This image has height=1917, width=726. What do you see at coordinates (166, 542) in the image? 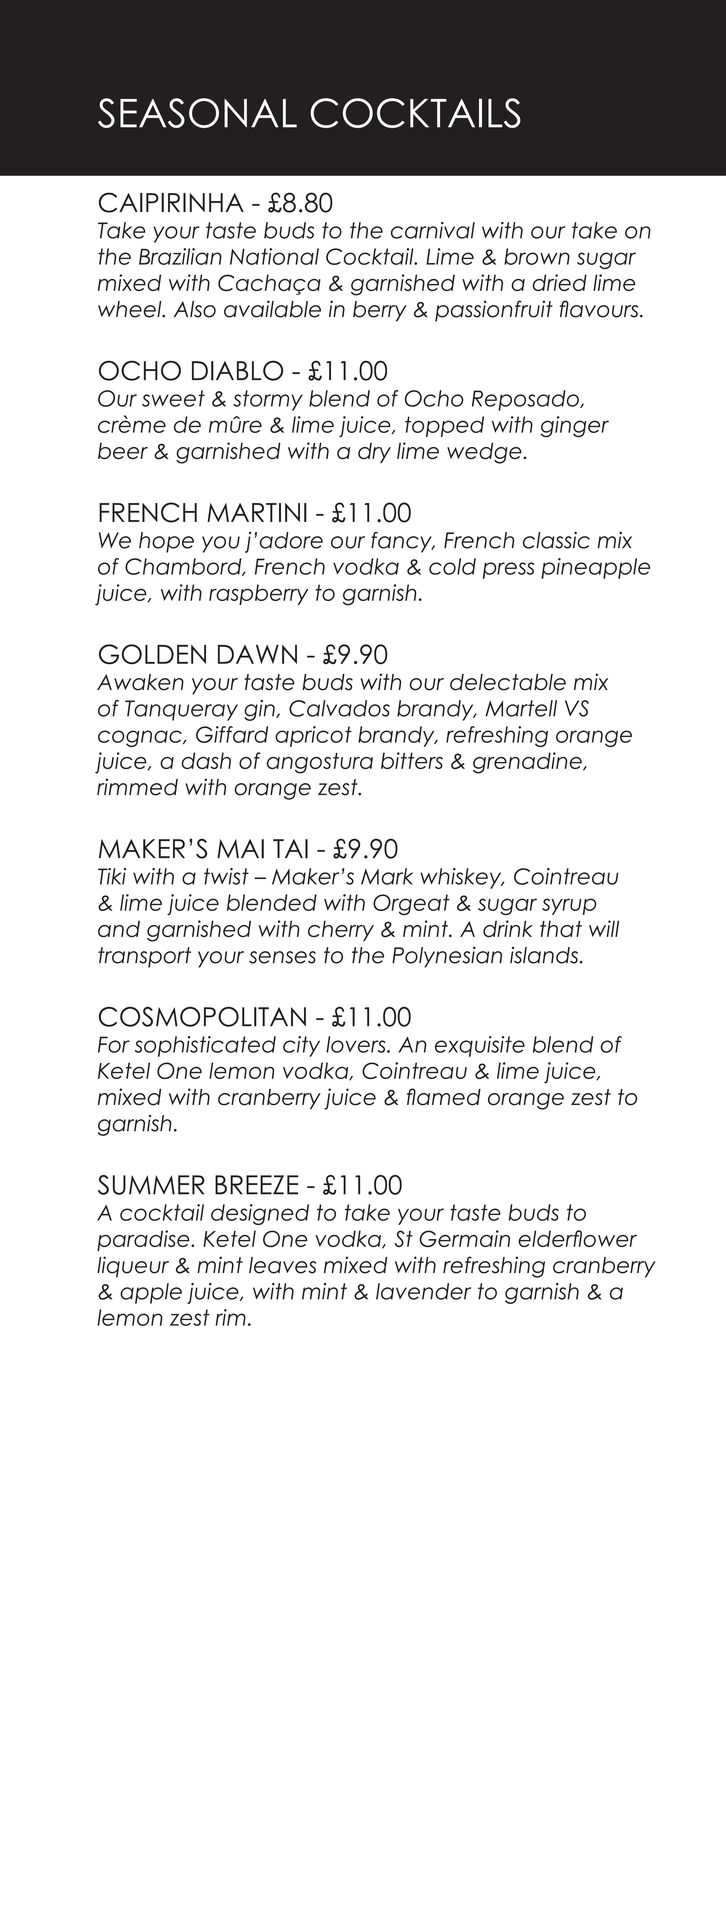
I see `hope` at bounding box center [166, 542].
